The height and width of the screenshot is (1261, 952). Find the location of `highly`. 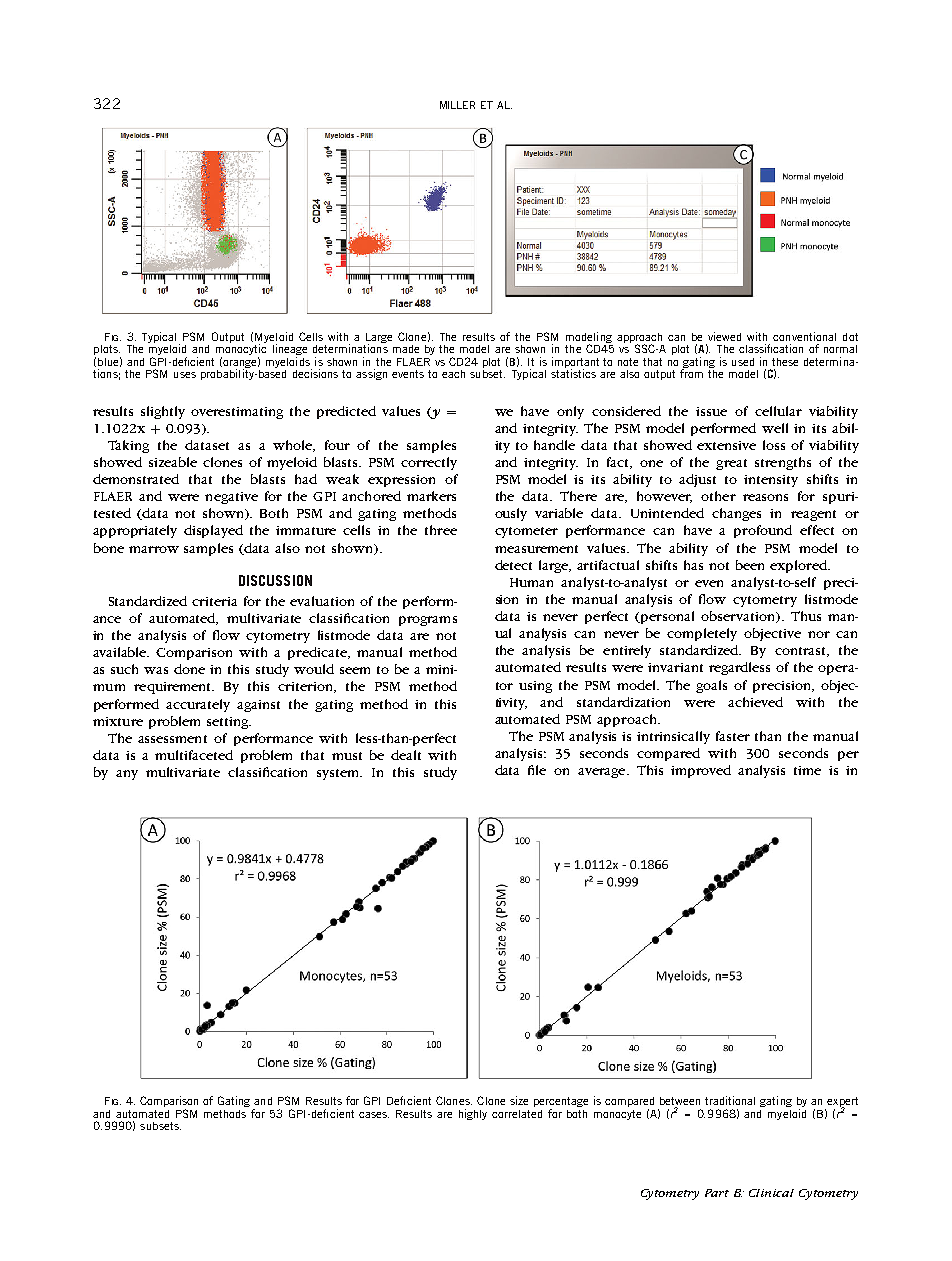

highly is located at coordinates (473, 1114).
